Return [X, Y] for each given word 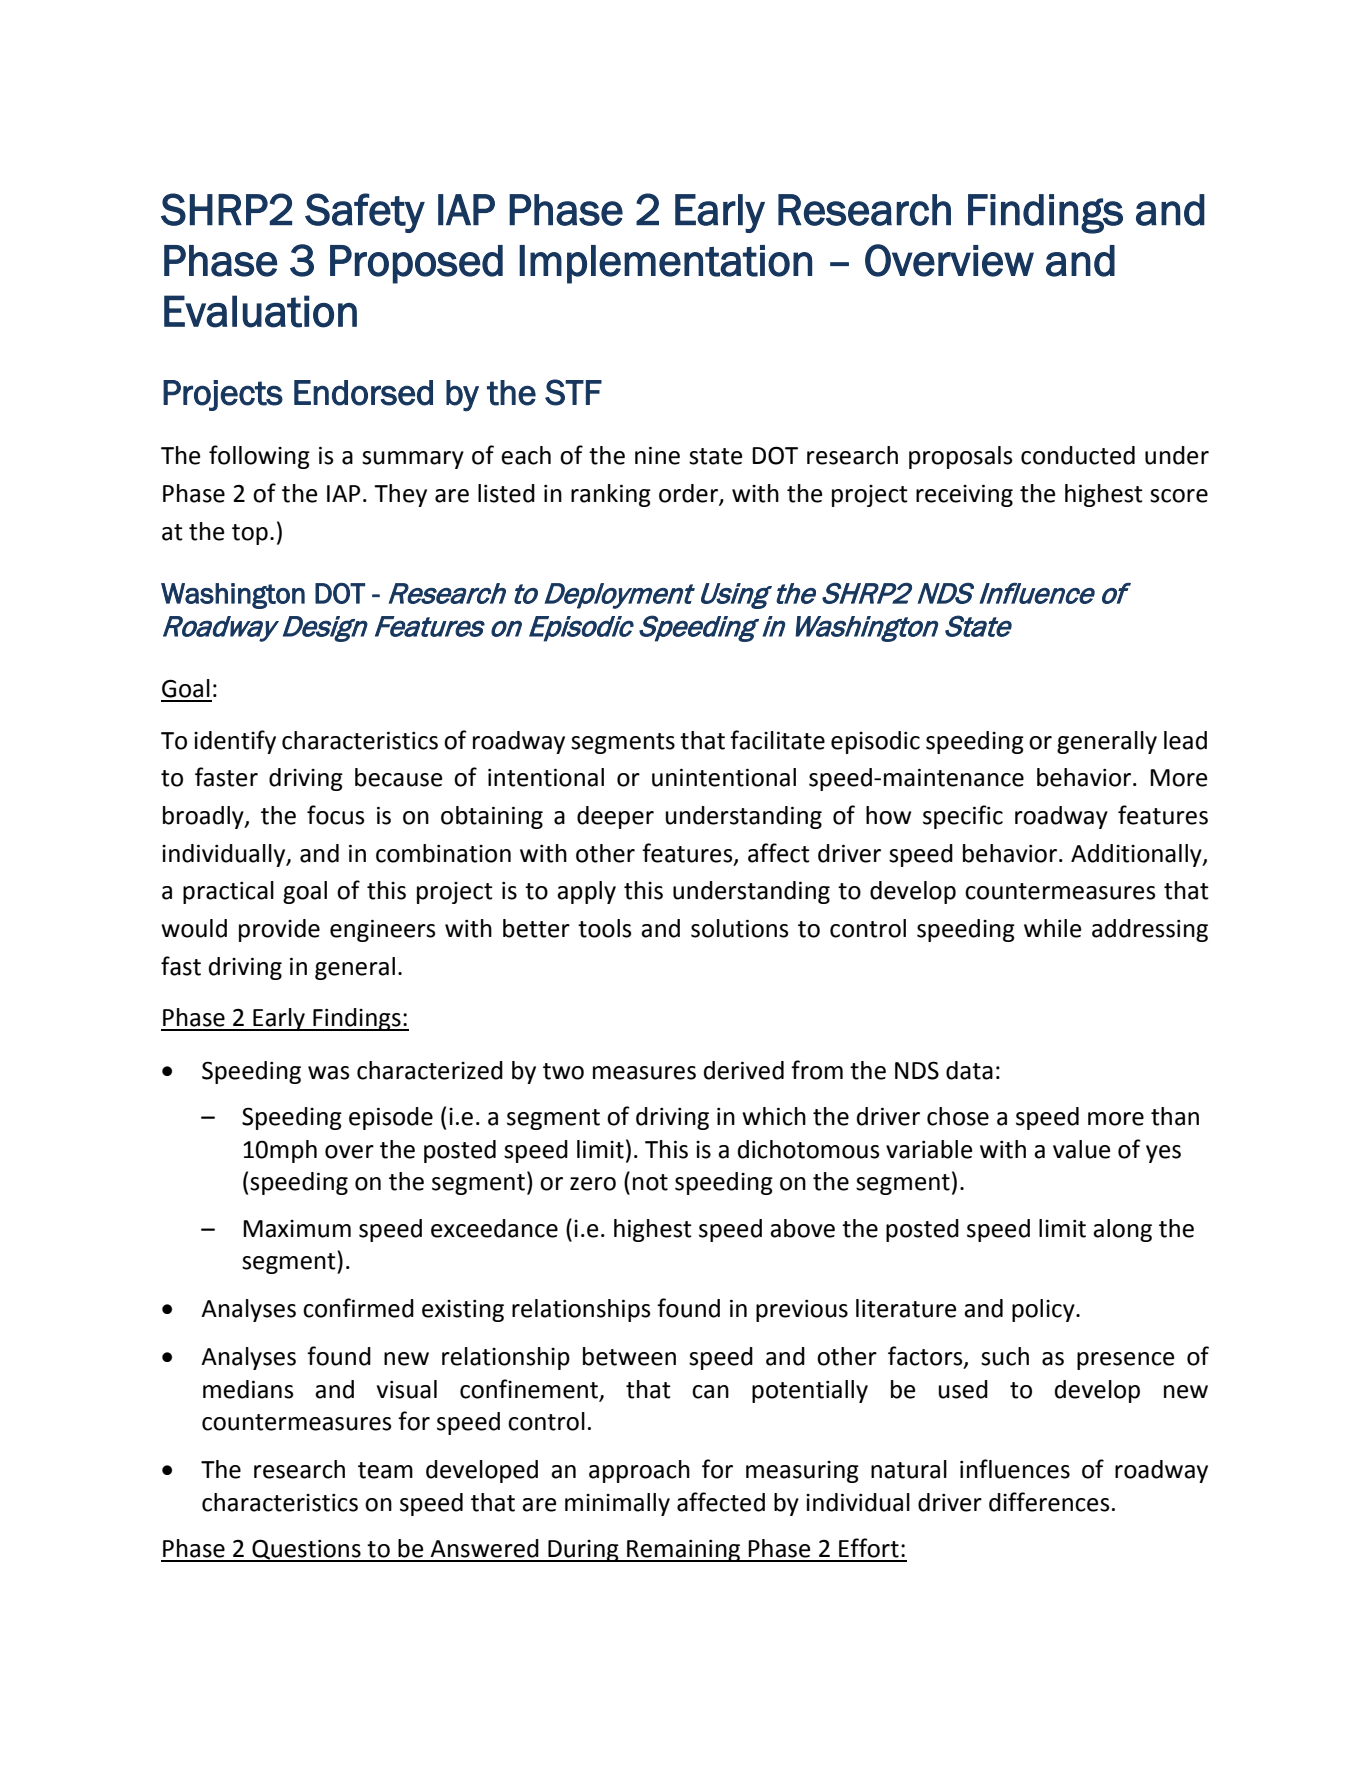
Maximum [297, 1229]
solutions [740, 928]
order [689, 494]
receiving [964, 495]
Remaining [683, 1551]
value [1081, 1149]
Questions [306, 1550]
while [1052, 928]
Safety [365, 213]
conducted [1078, 455]
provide [279, 930]
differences [1049, 1502]
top [250, 534]
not [650, 1182]
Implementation [665, 264]
